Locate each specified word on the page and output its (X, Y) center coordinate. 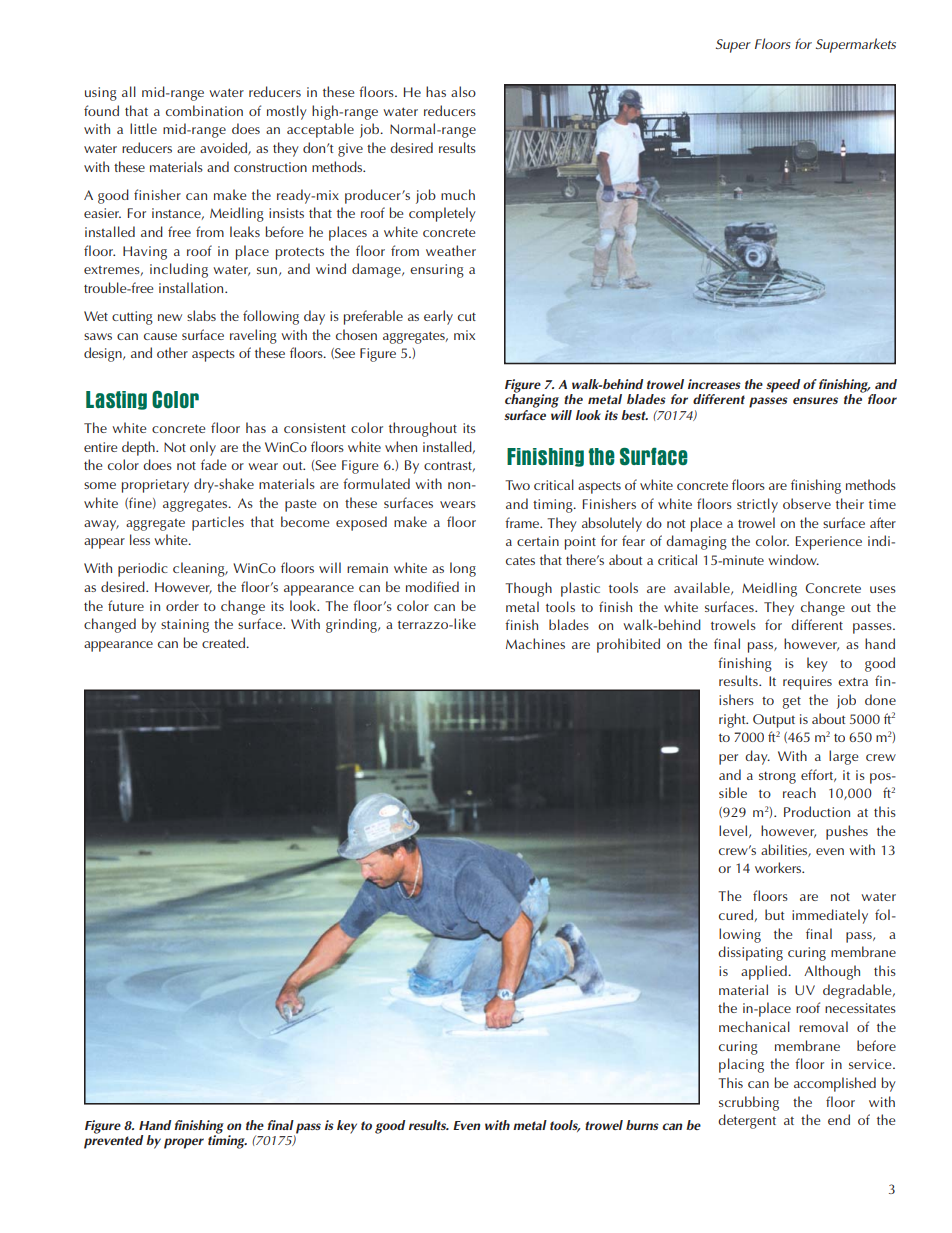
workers (779, 867)
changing (532, 400)
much (458, 194)
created (224, 642)
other (172, 352)
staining (185, 626)
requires (807, 683)
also (463, 91)
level (733, 830)
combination (204, 110)
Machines (535, 643)
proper (184, 1143)
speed (783, 386)
